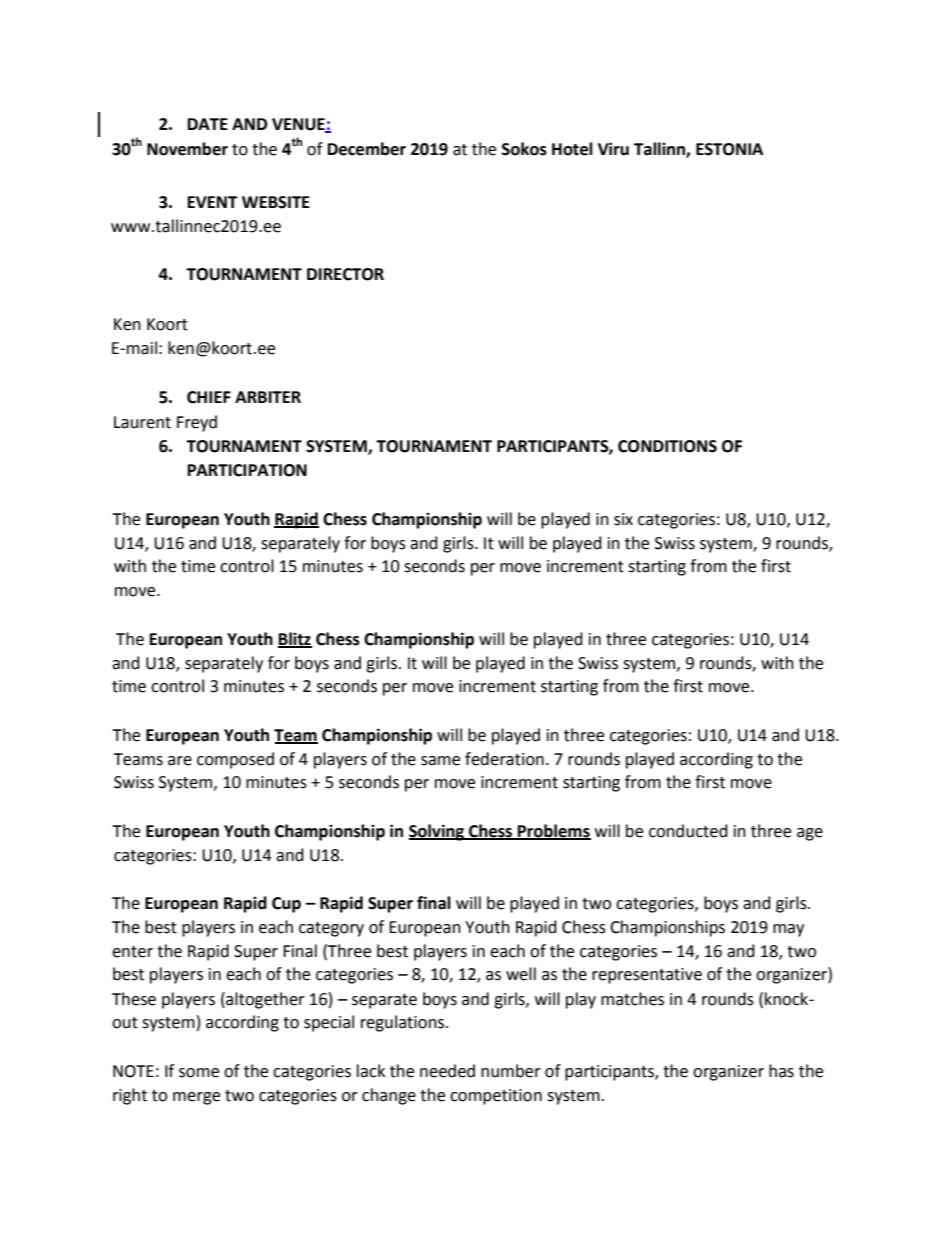  I want to click on composed, so click(235, 760).
